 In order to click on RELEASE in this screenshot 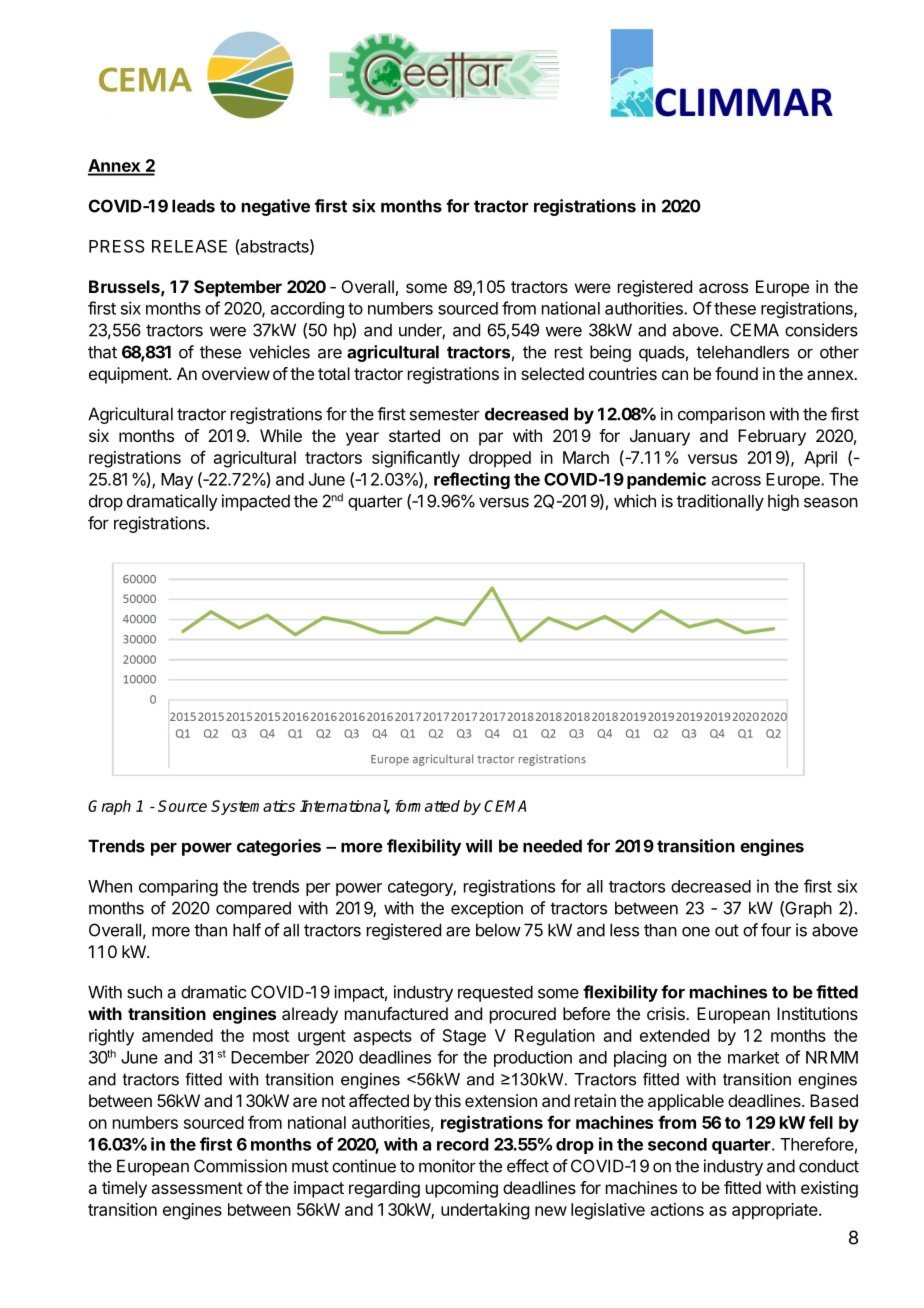, I will do `click(189, 246)`.
